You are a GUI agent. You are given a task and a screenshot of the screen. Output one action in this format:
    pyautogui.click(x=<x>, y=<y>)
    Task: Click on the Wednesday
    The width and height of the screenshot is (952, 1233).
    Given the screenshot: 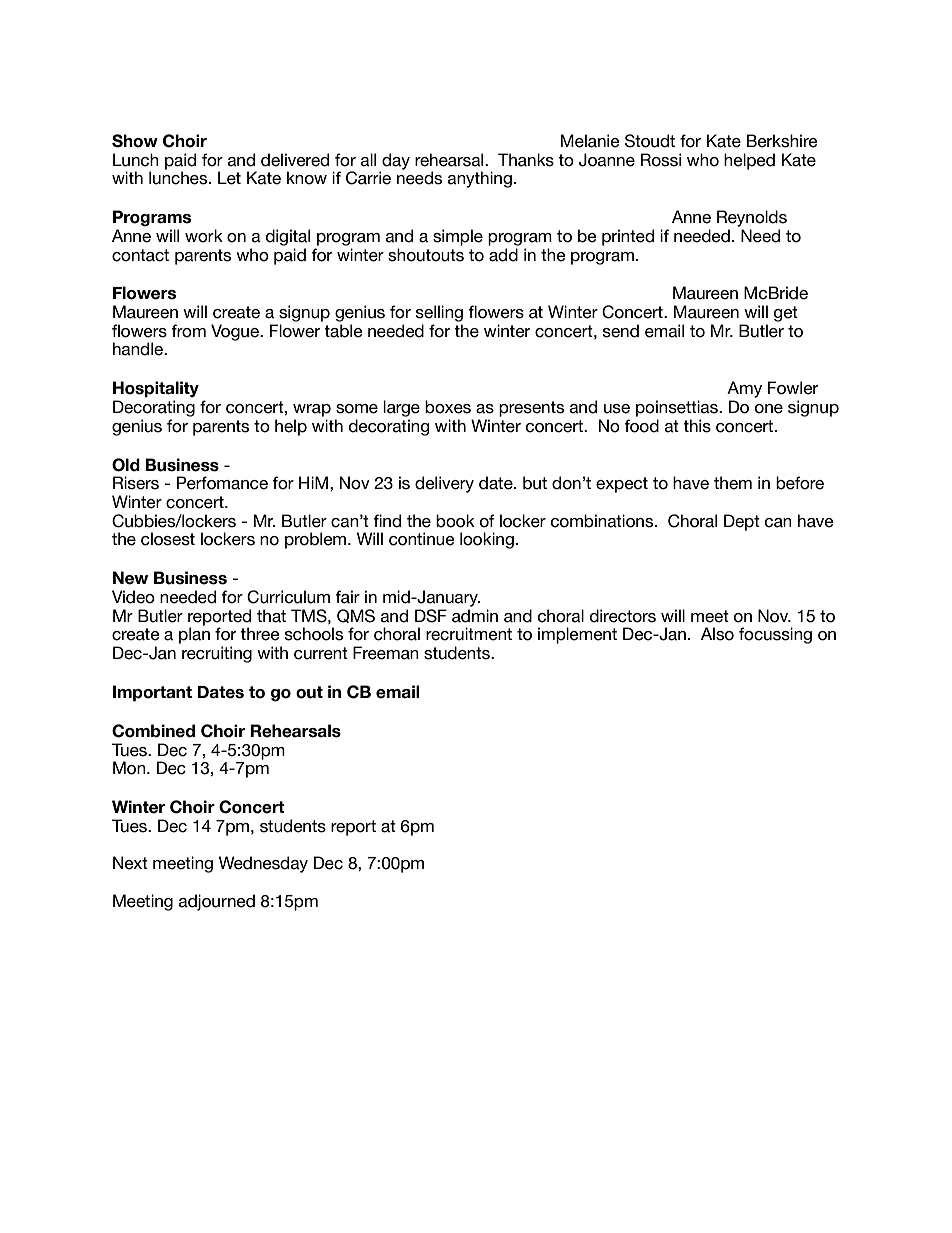 What is the action you would take?
    pyautogui.click(x=263, y=864)
